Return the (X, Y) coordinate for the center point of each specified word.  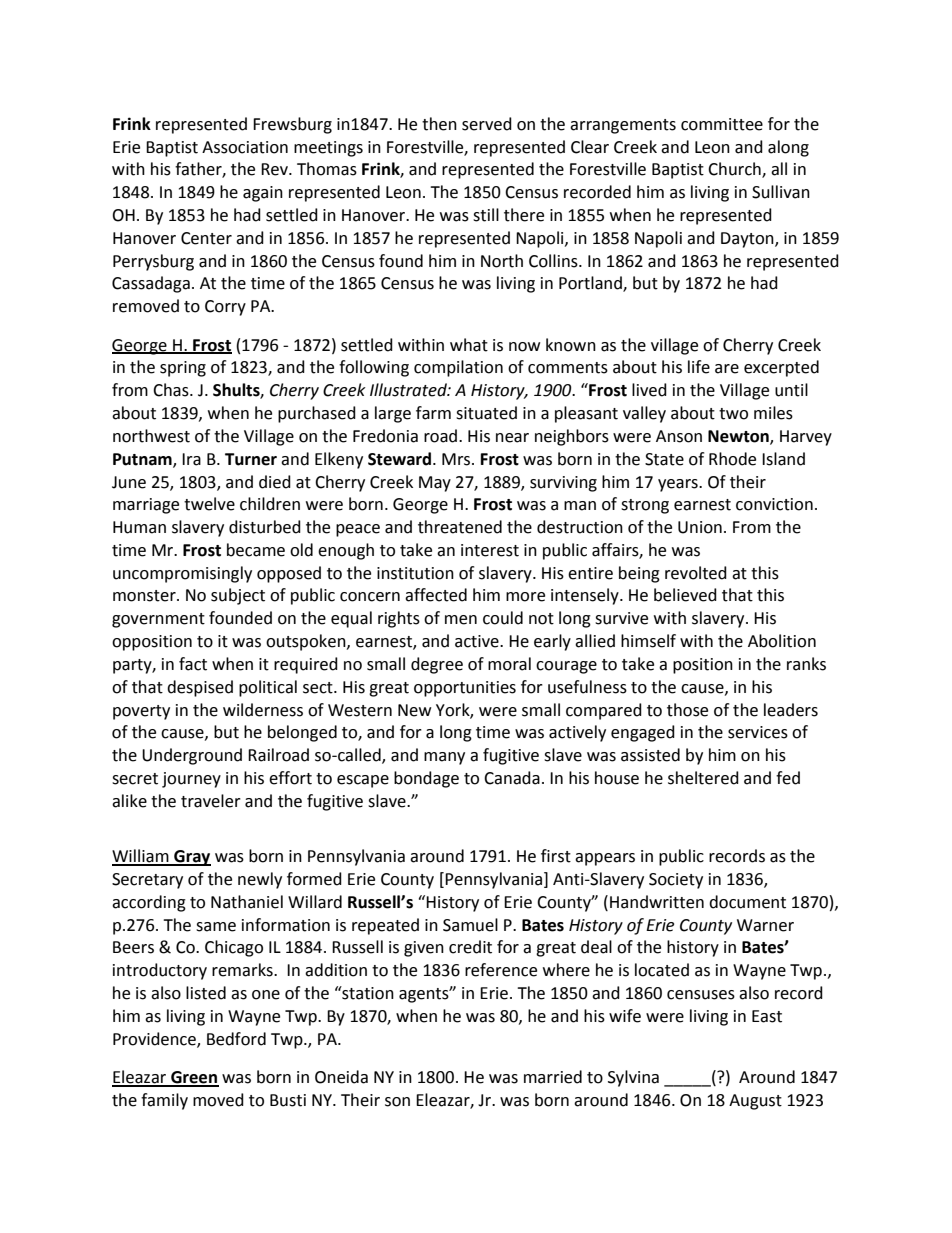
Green (194, 1078)
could (503, 618)
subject (238, 596)
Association (245, 147)
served (487, 124)
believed (685, 595)
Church (735, 170)
